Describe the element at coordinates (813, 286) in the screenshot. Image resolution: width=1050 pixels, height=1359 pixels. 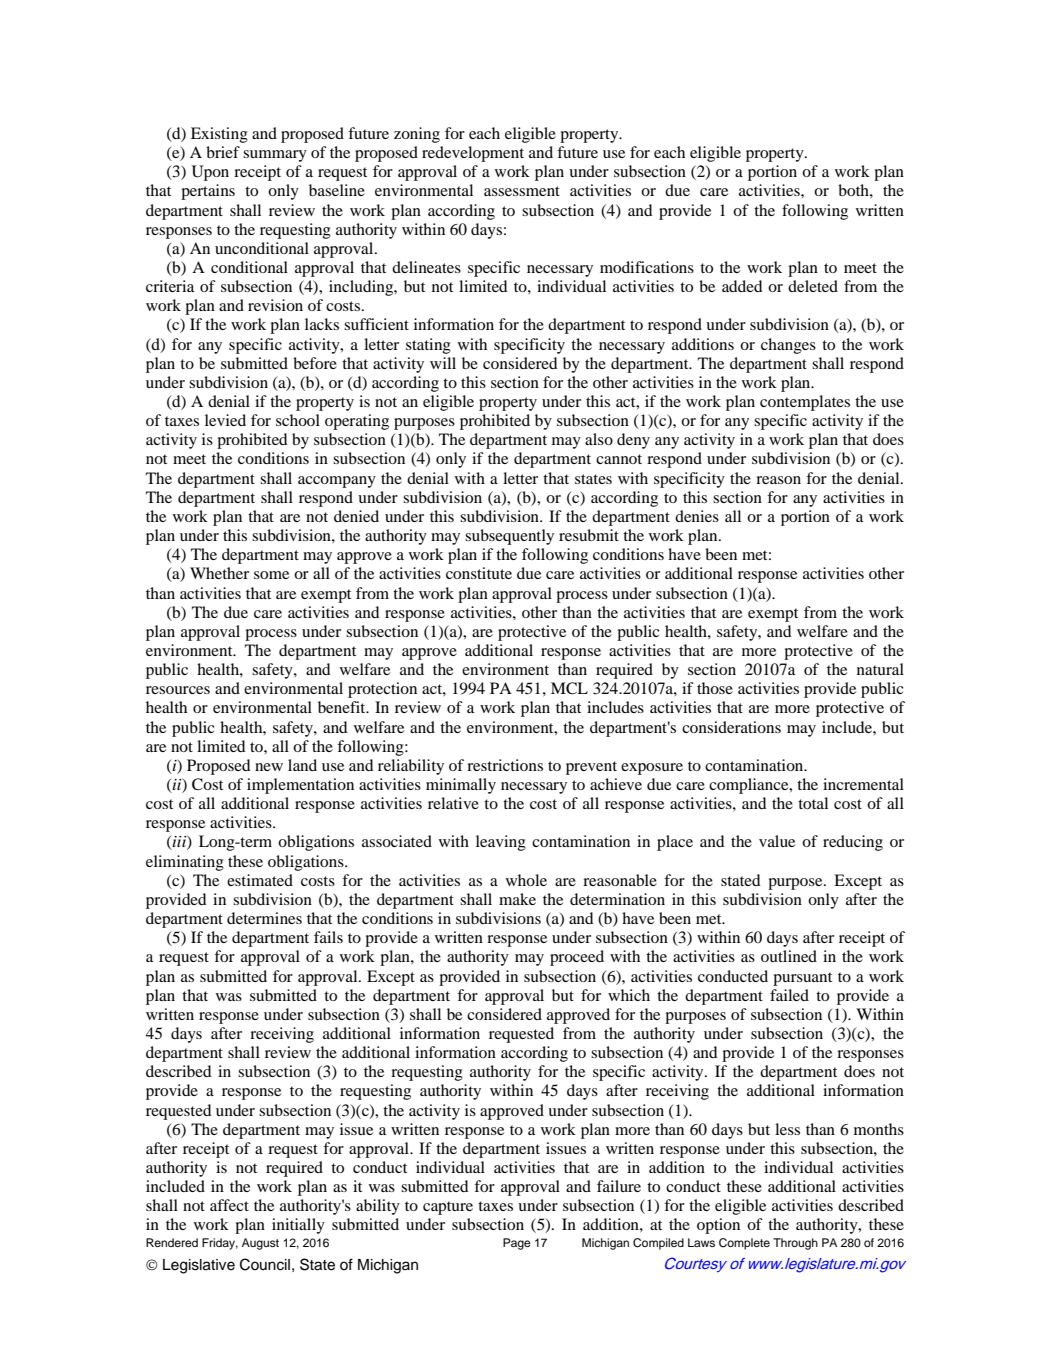
I see `deleted` at that location.
